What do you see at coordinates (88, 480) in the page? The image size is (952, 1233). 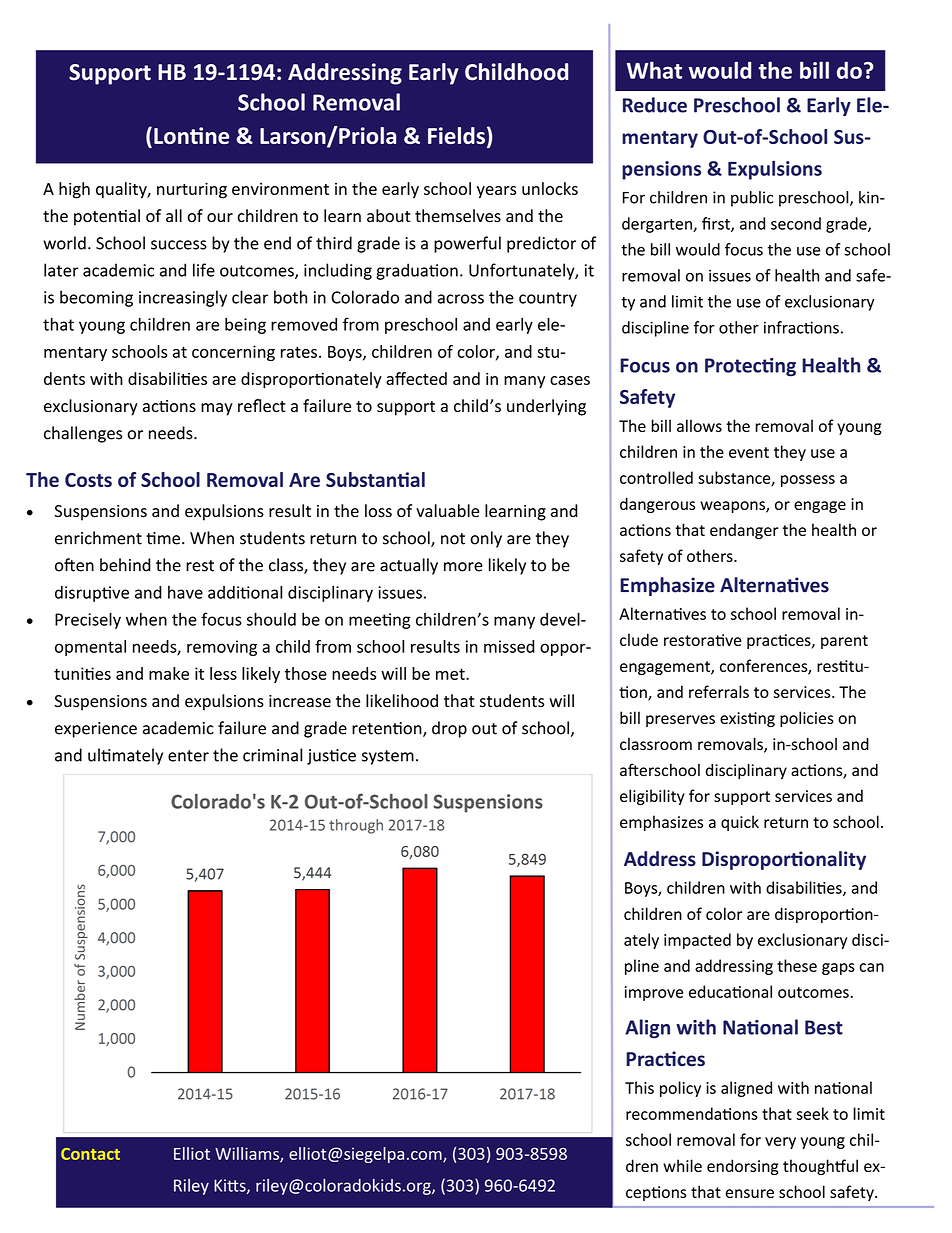 I see `Costs` at bounding box center [88, 480].
